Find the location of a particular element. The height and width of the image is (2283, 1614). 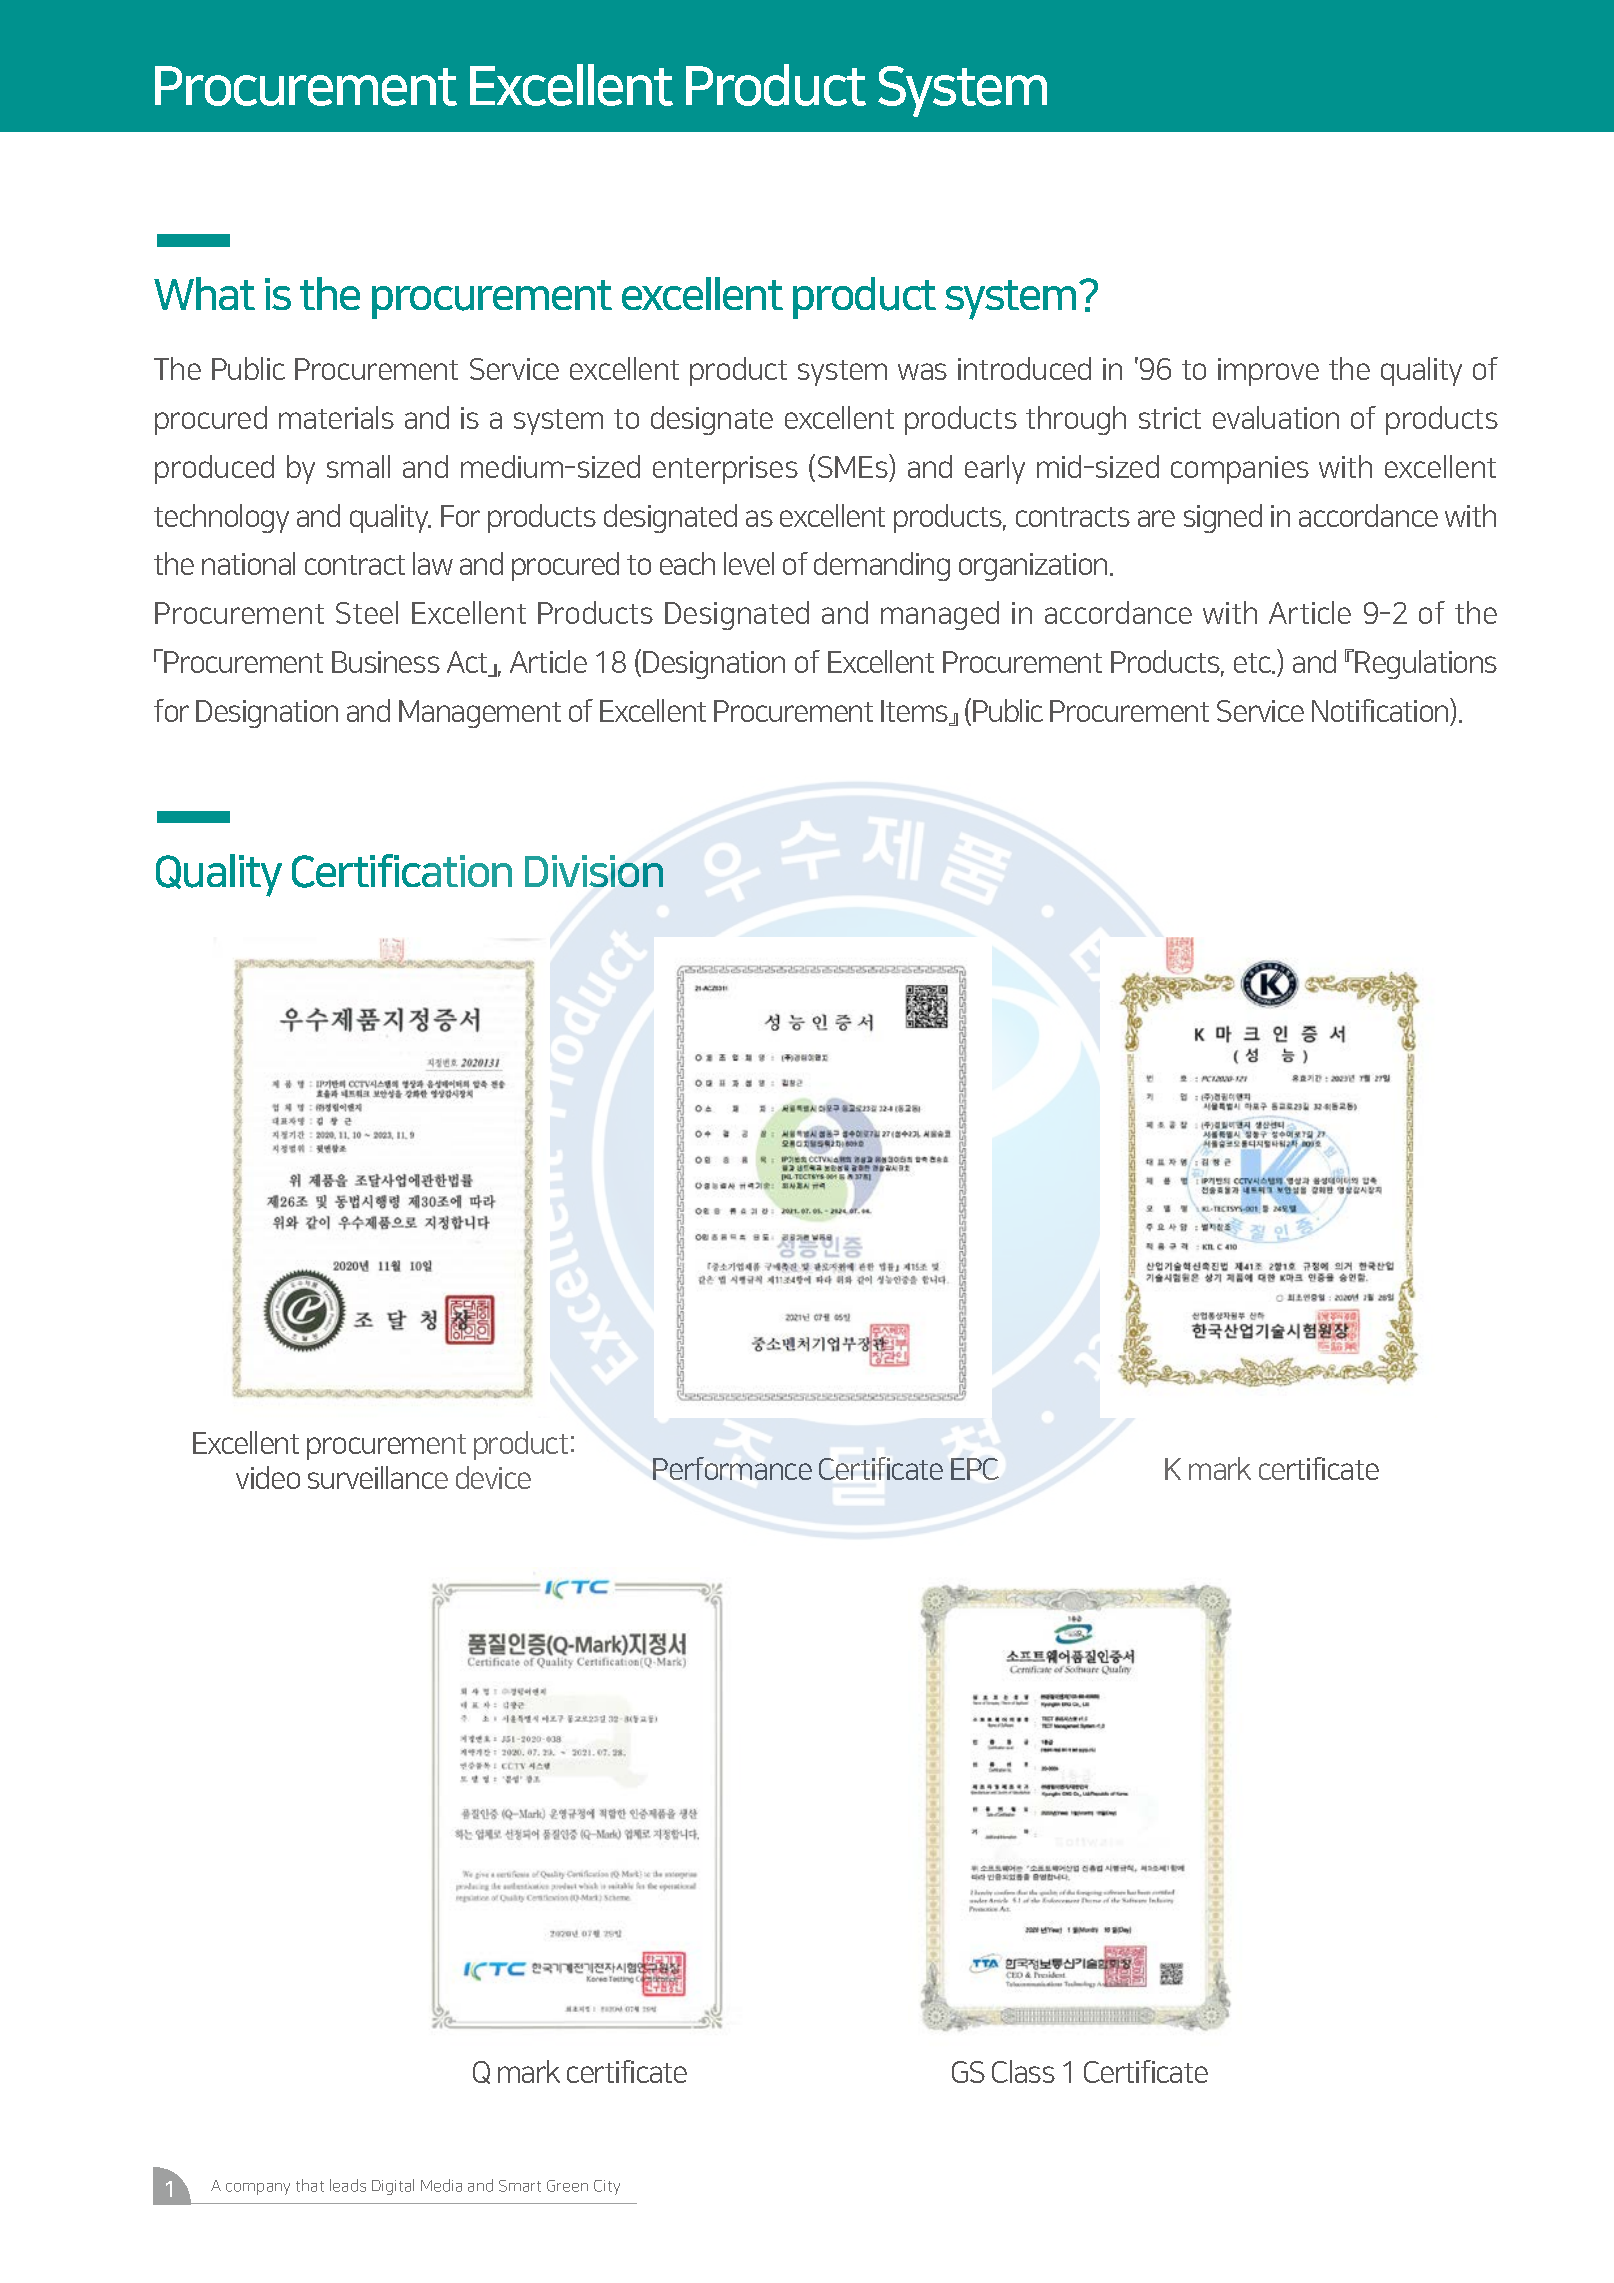

Items is located at coordinates (916, 712).
